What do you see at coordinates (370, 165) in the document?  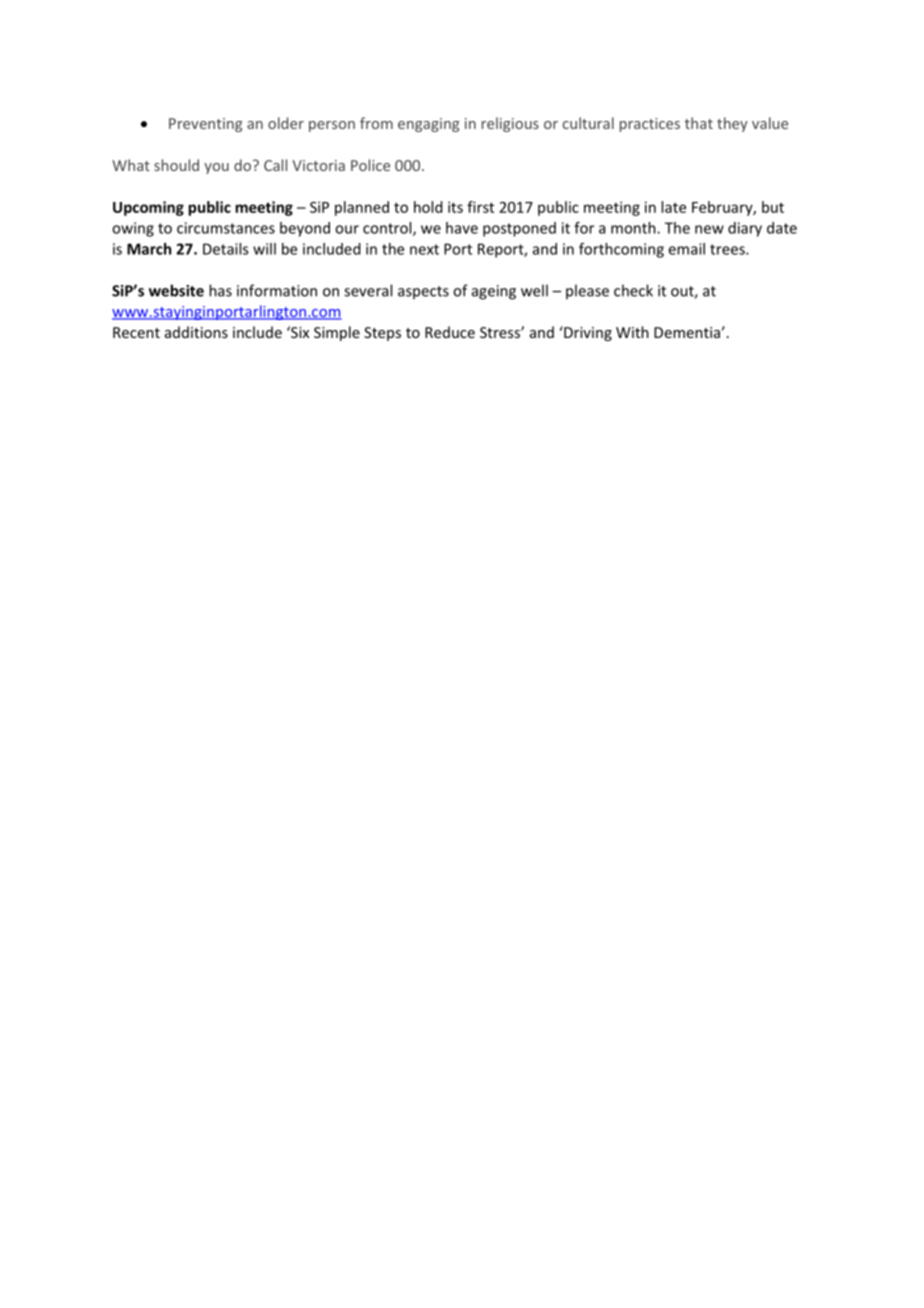 I see `Police` at bounding box center [370, 165].
